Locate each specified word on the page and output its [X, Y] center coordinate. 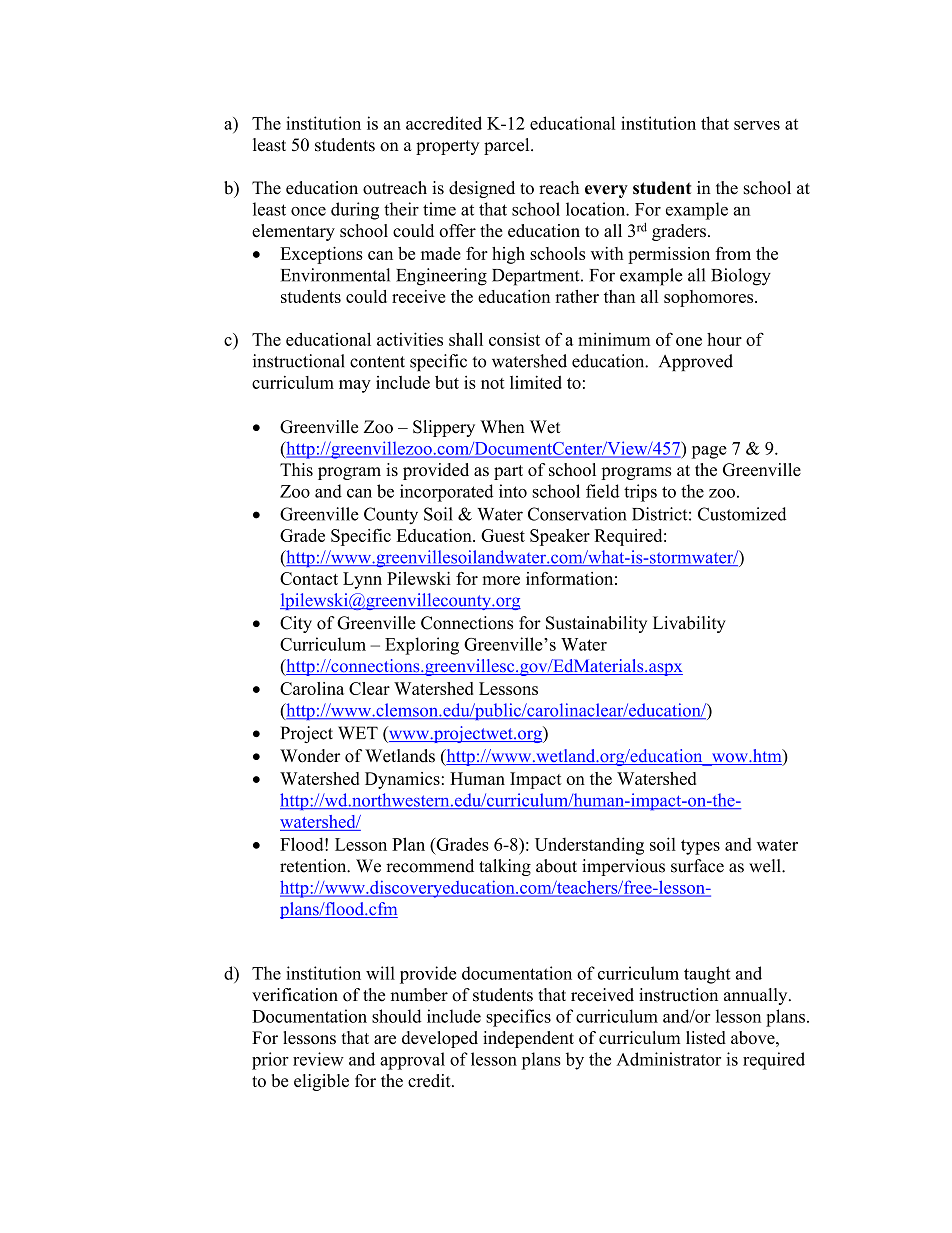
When [502, 427]
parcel [508, 146]
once [308, 211]
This [296, 469]
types [700, 847]
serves [757, 125]
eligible [321, 1082]
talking [505, 867]
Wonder [310, 756]
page [709, 452]
